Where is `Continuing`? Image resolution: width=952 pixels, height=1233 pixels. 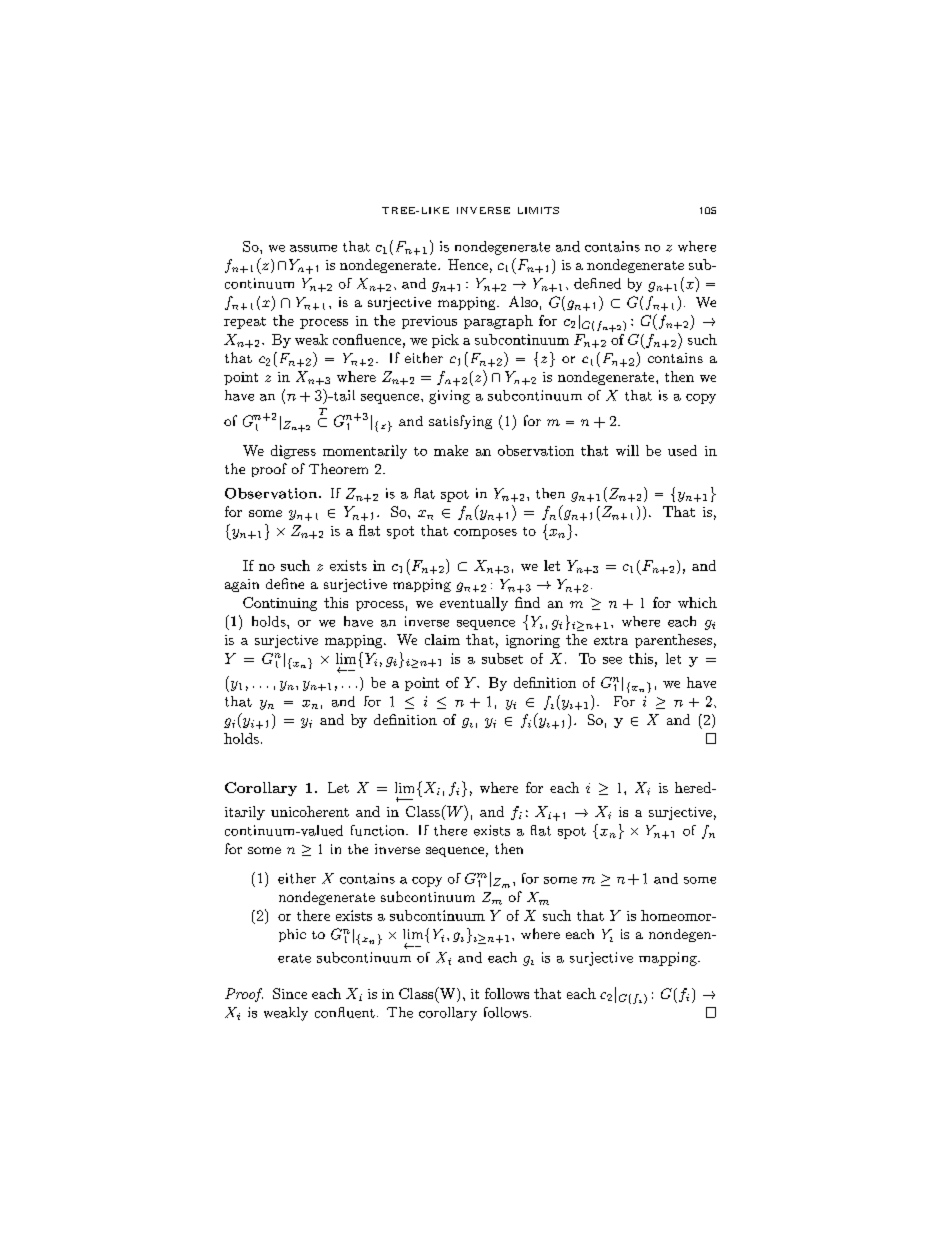 Continuing is located at coordinates (280, 604).
